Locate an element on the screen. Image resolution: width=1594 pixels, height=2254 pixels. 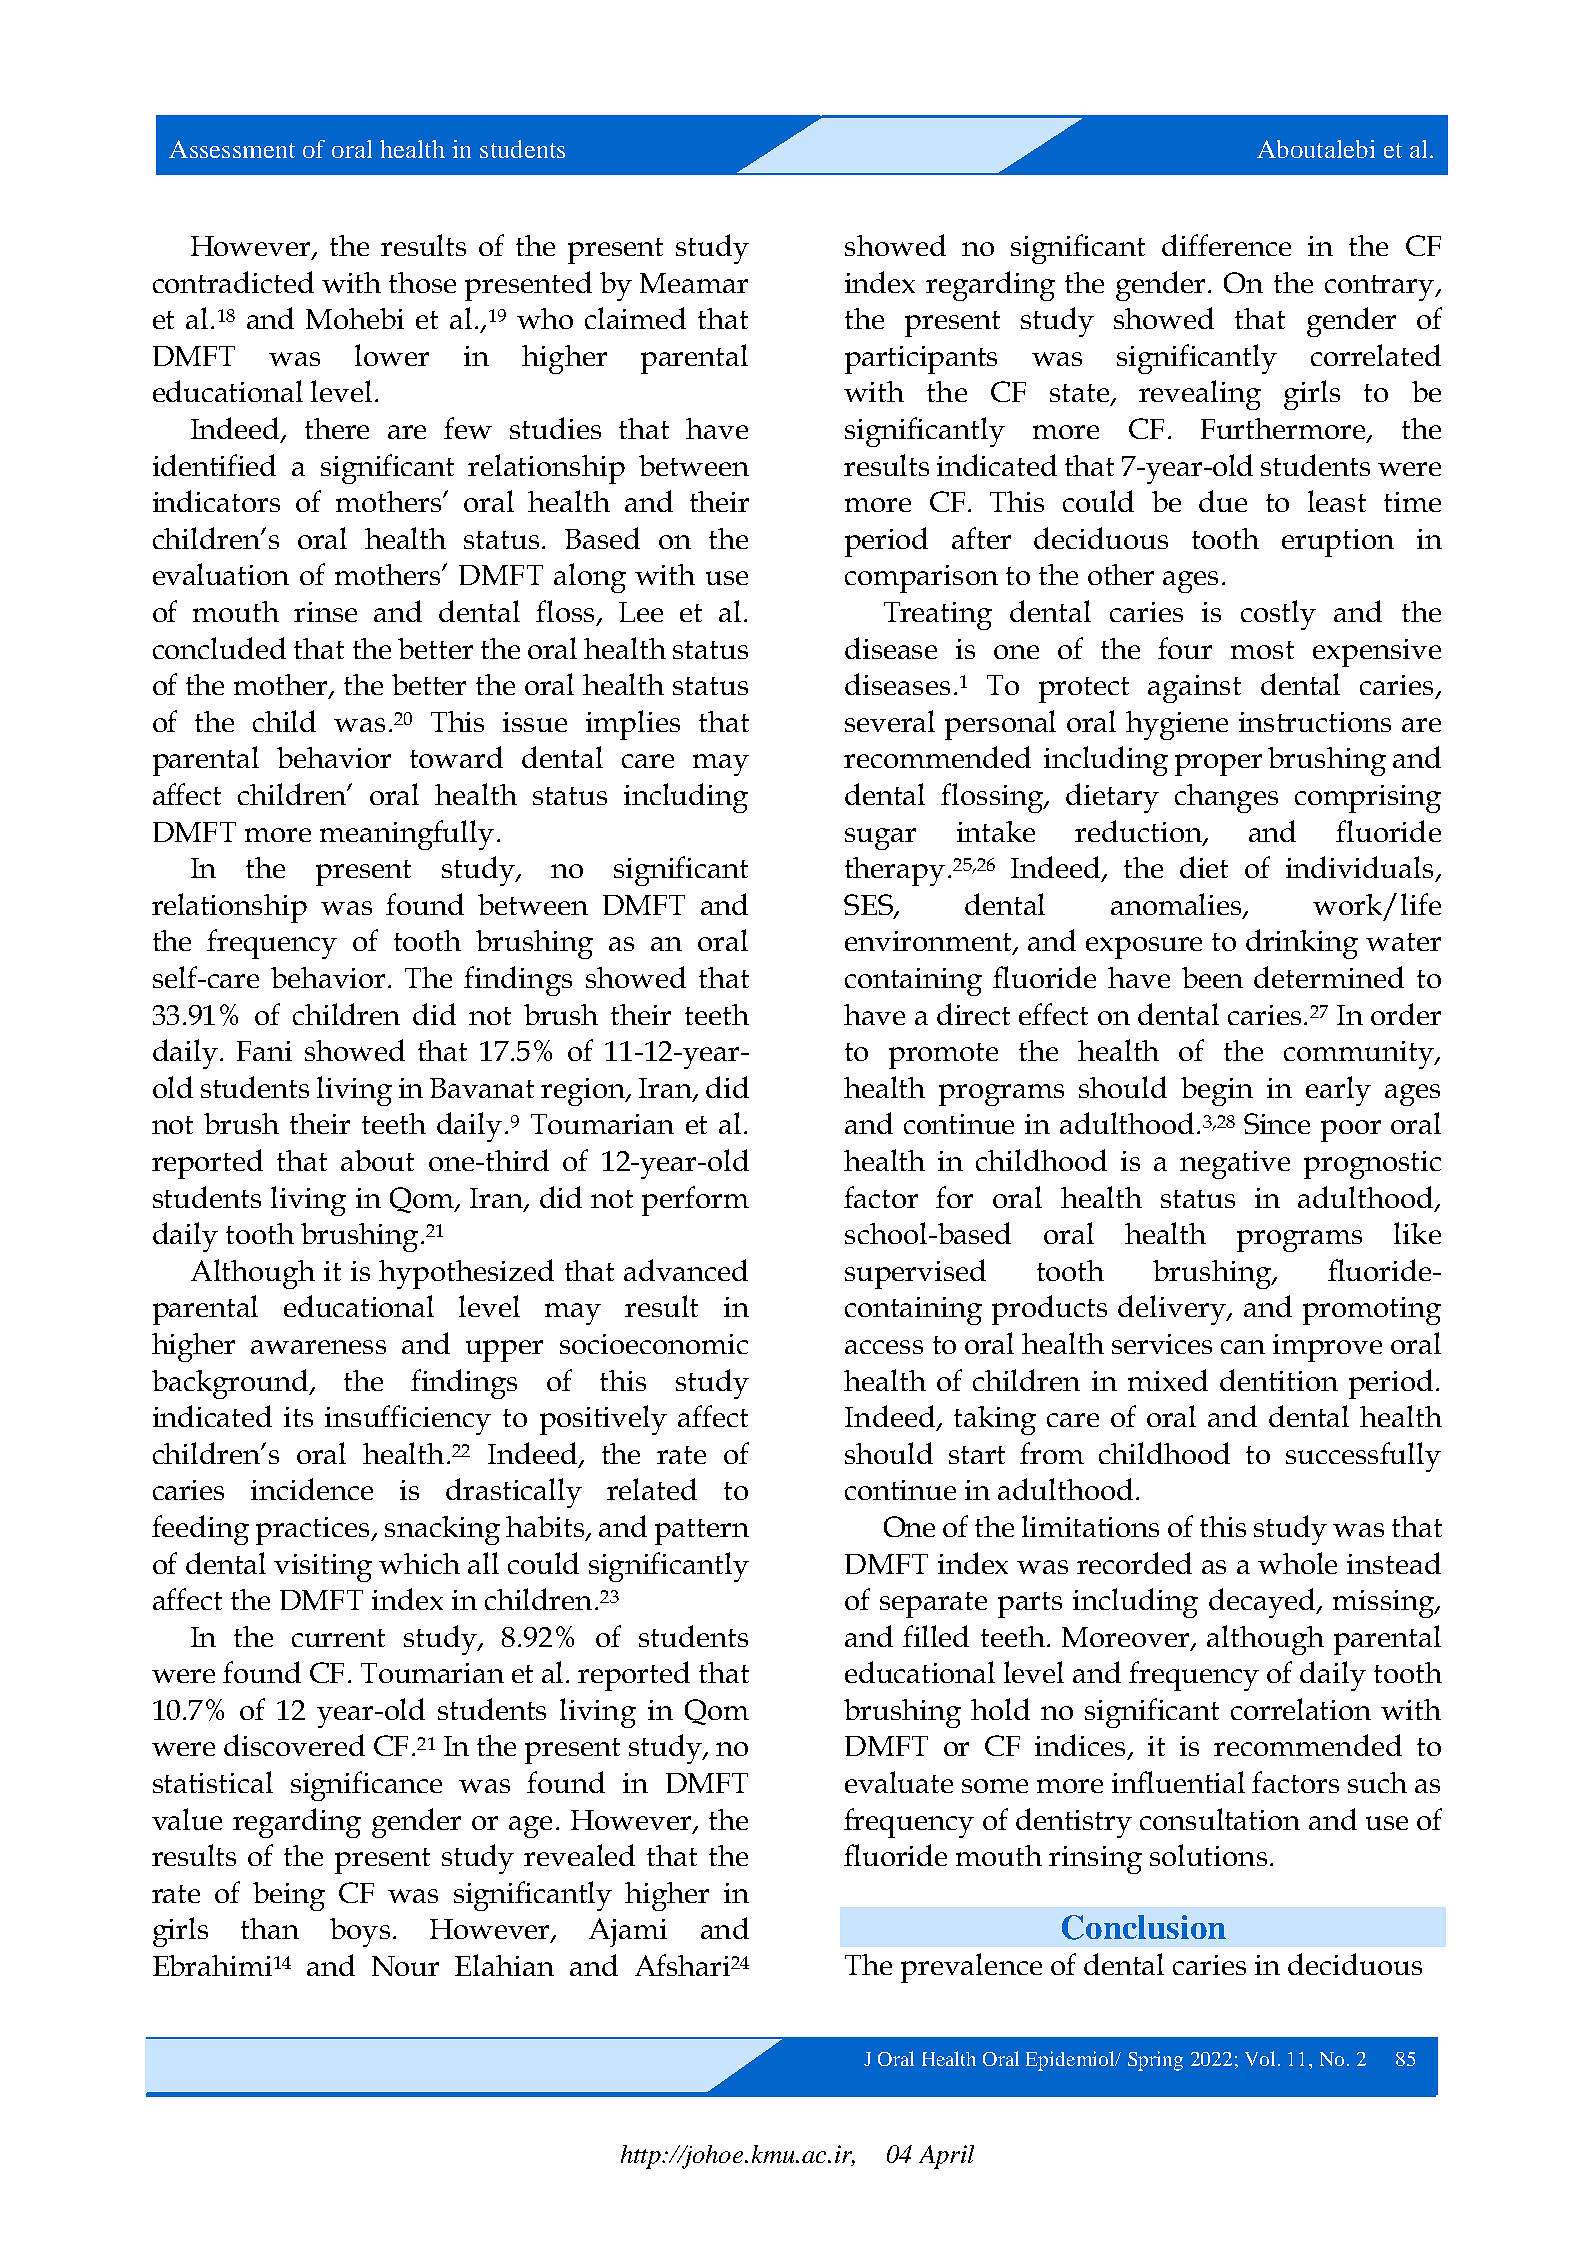
April is located at coordinates (946, 2157).
